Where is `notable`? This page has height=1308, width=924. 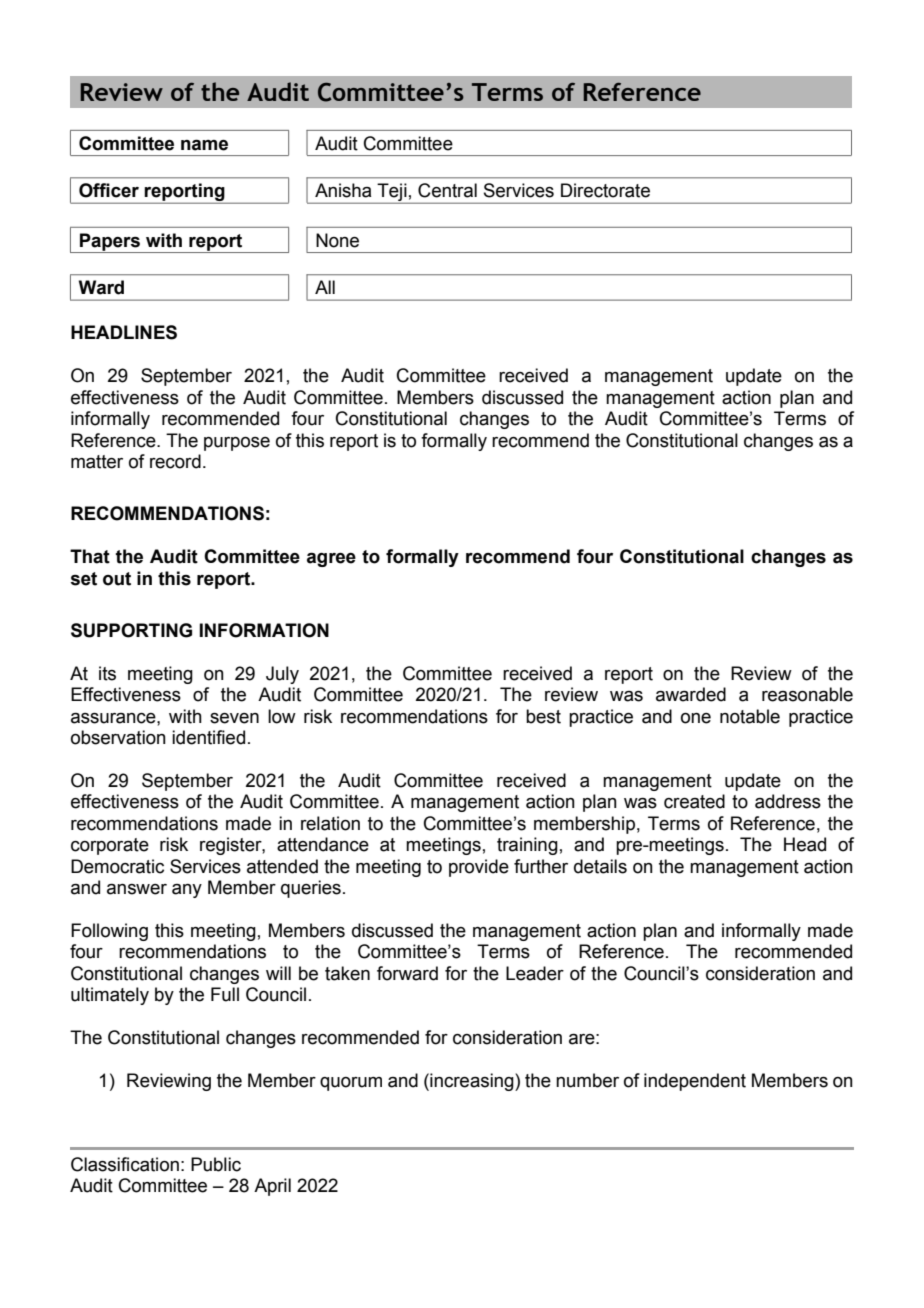
notable is located at coordinates (750, 716).
